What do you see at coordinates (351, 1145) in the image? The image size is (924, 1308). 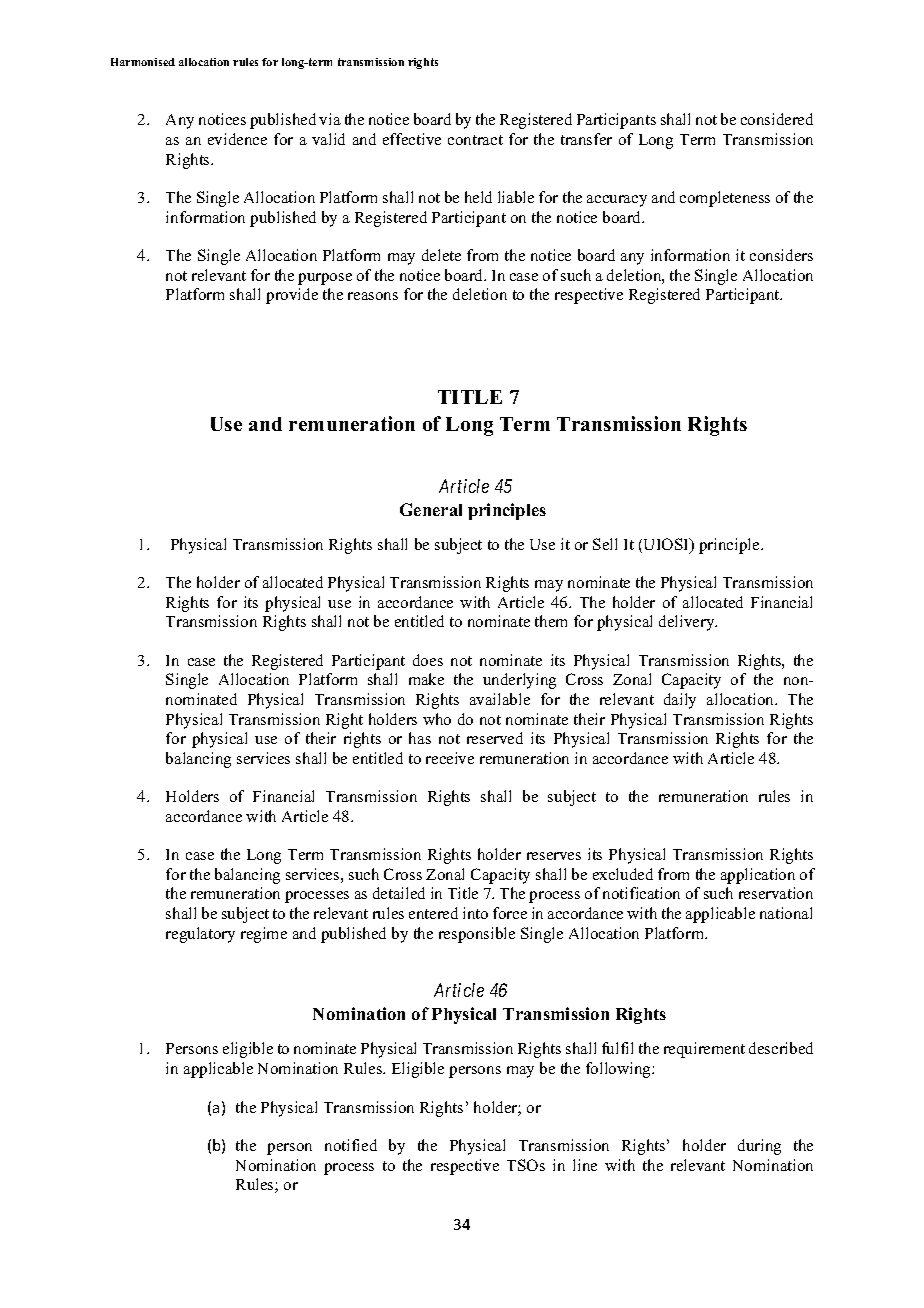 I see `notified` at bounding box center [351, 1145].
